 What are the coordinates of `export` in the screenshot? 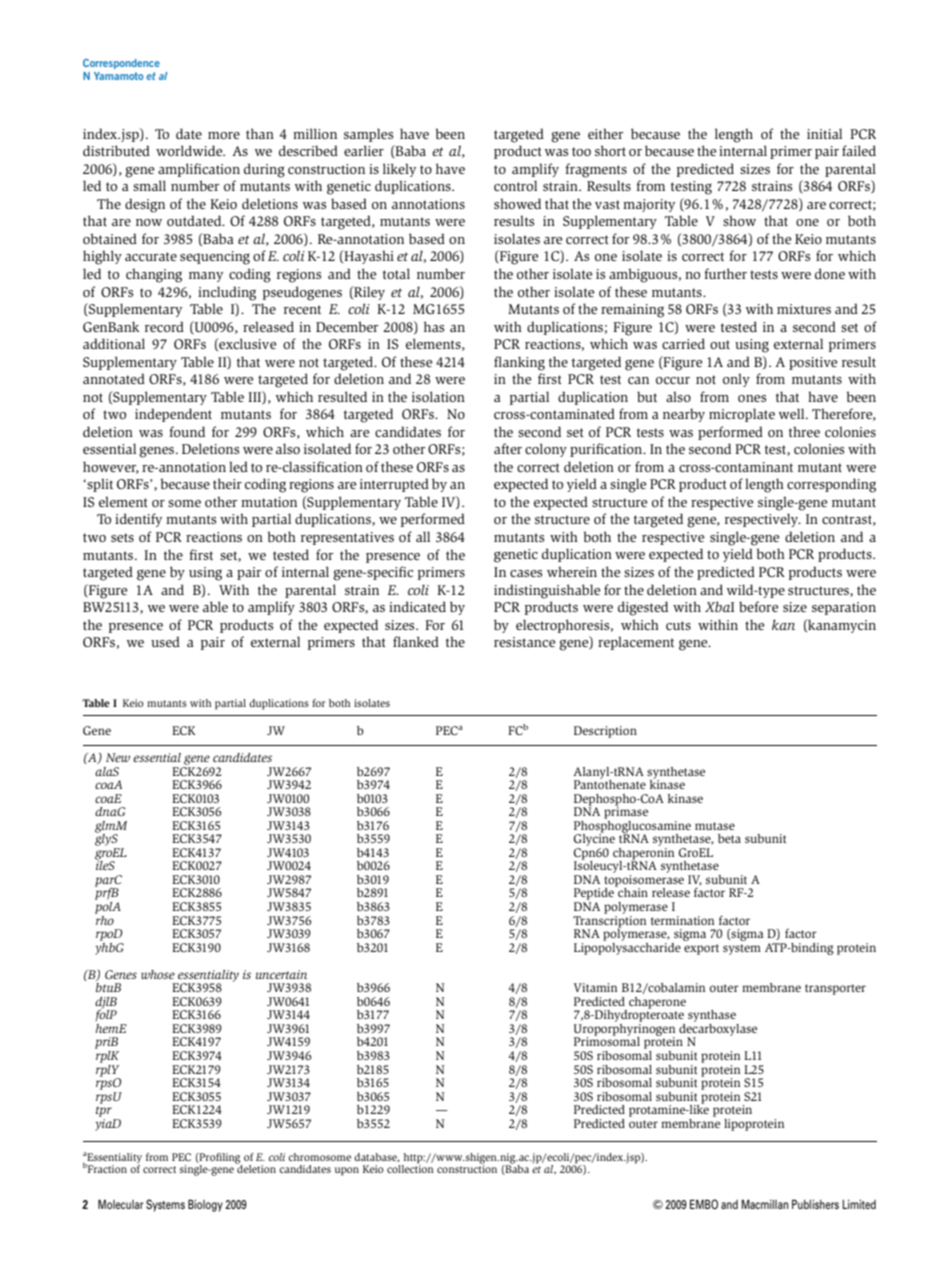 It's located at (701, 949).
